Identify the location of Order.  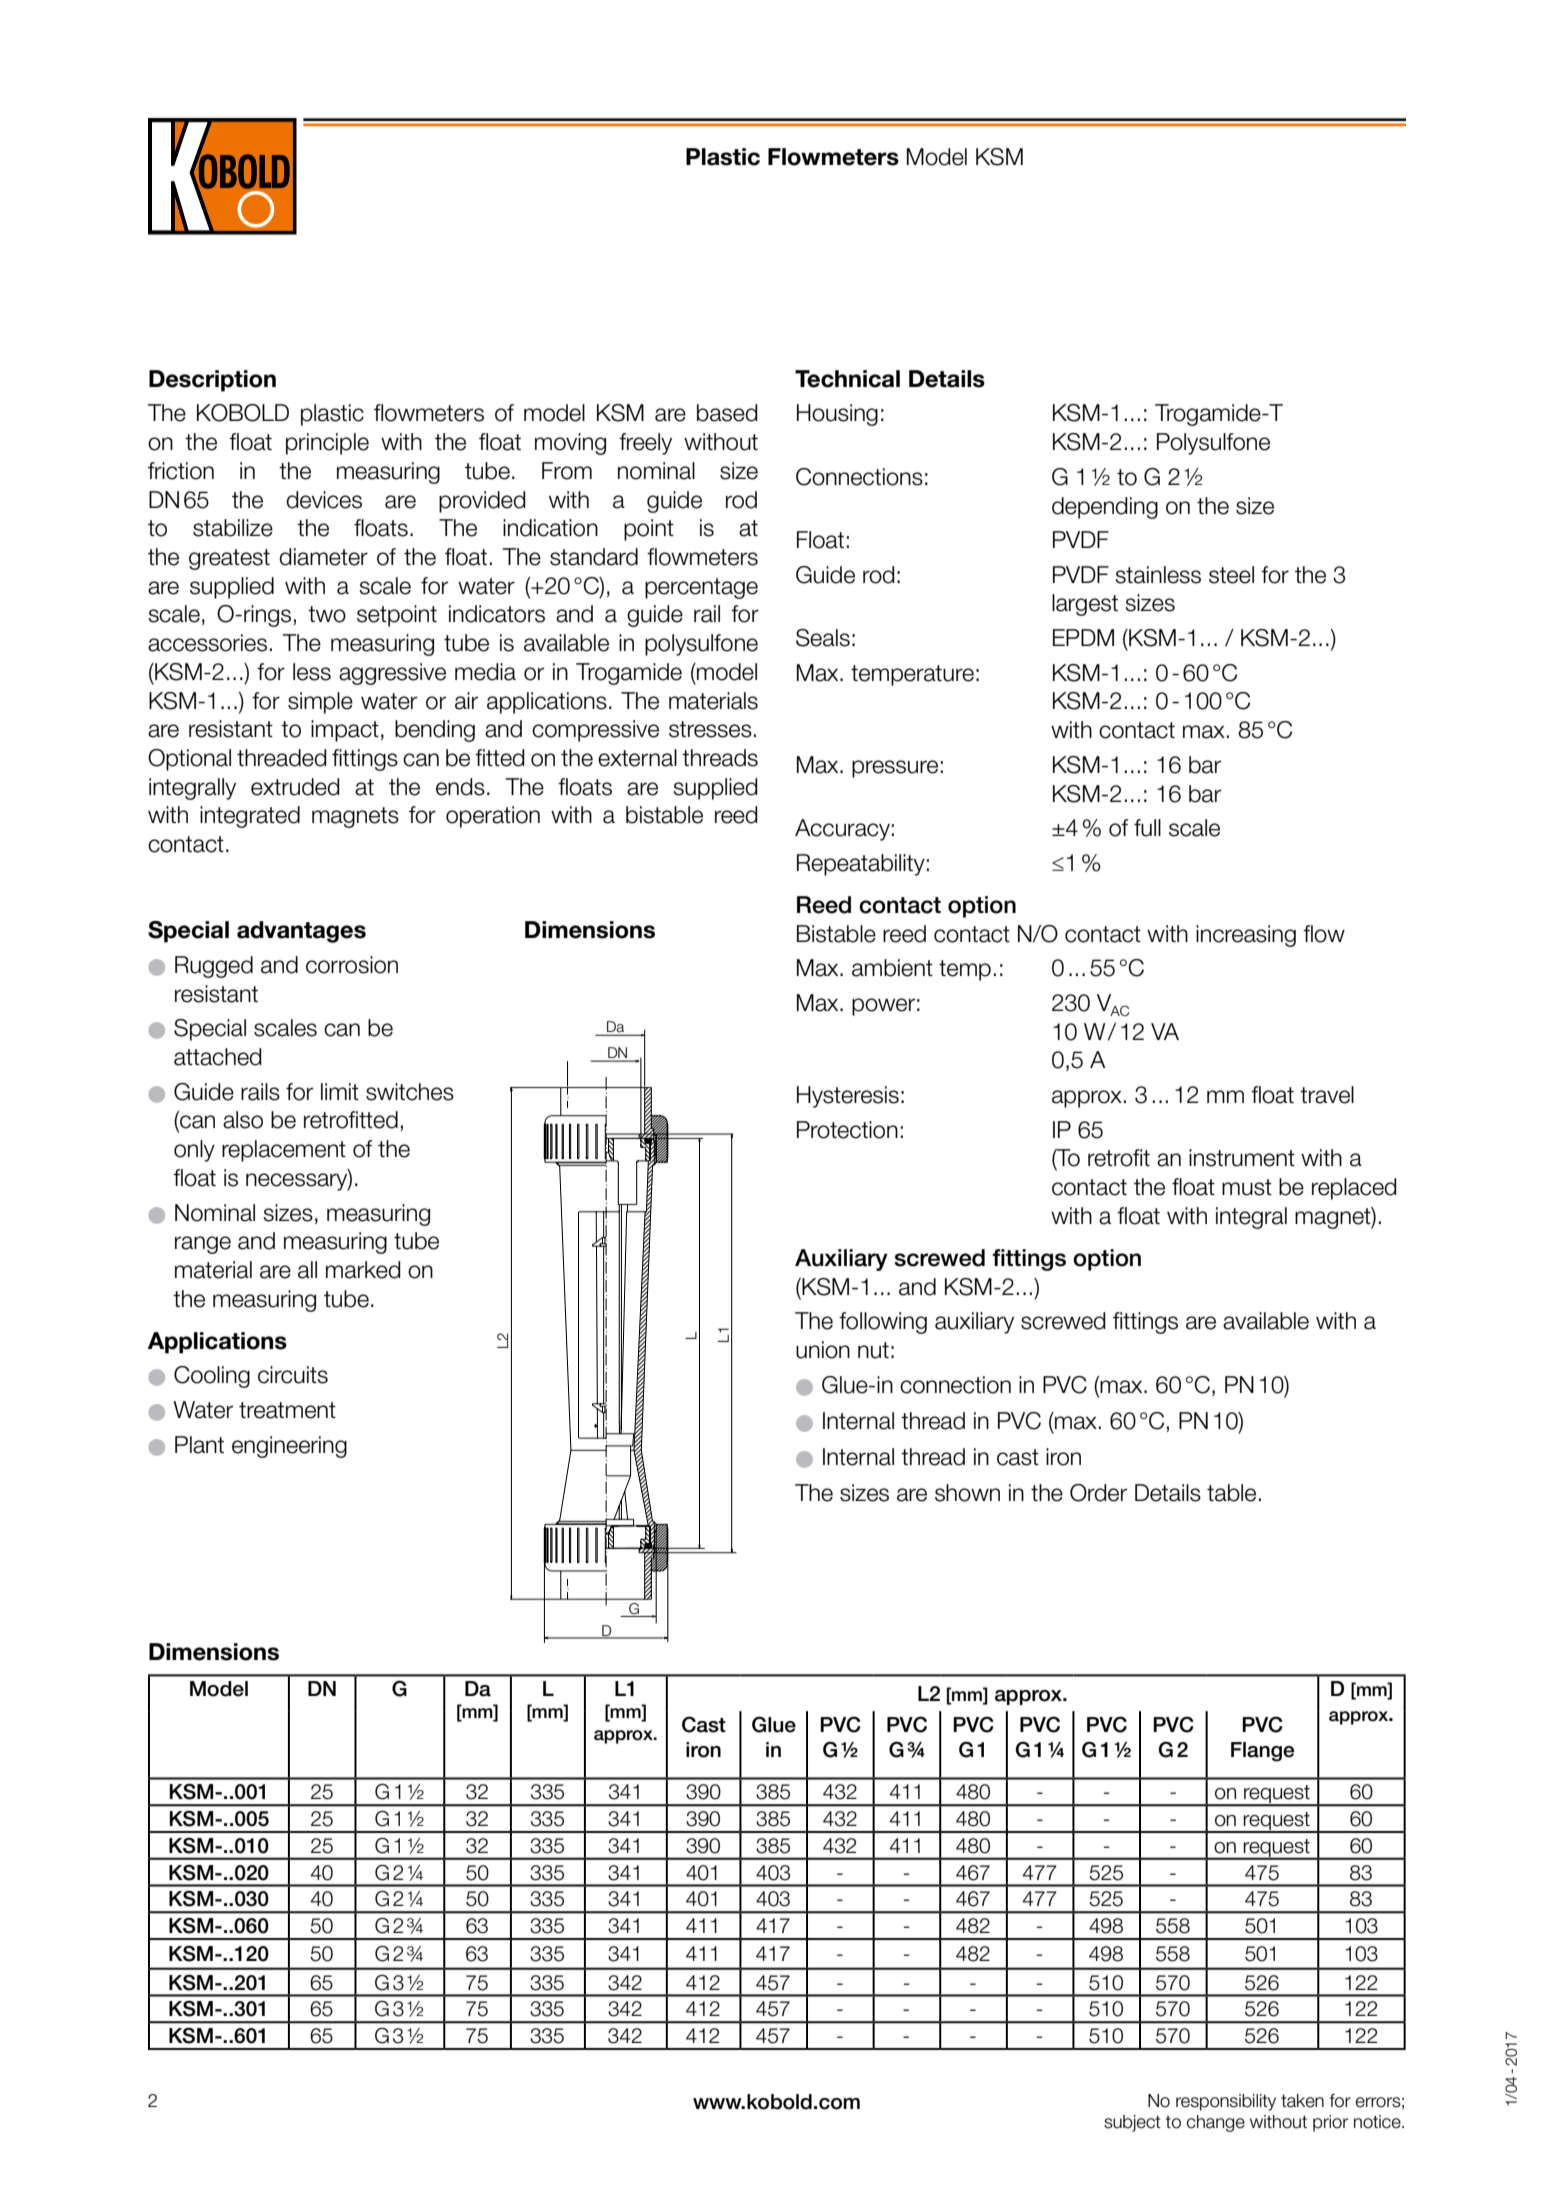
(1099, 1493).
